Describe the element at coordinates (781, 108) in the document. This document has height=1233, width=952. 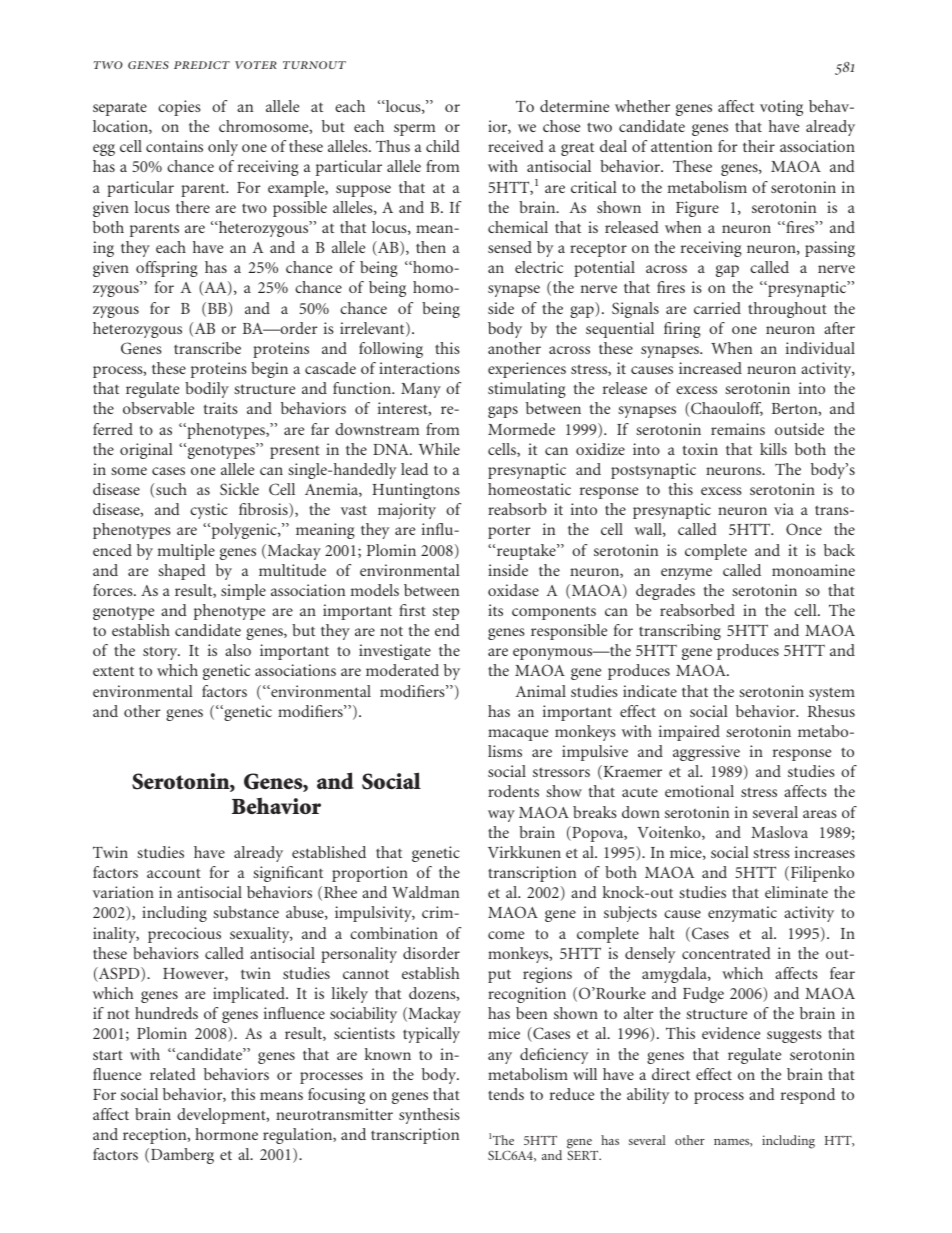
I see `voting` at that location.
